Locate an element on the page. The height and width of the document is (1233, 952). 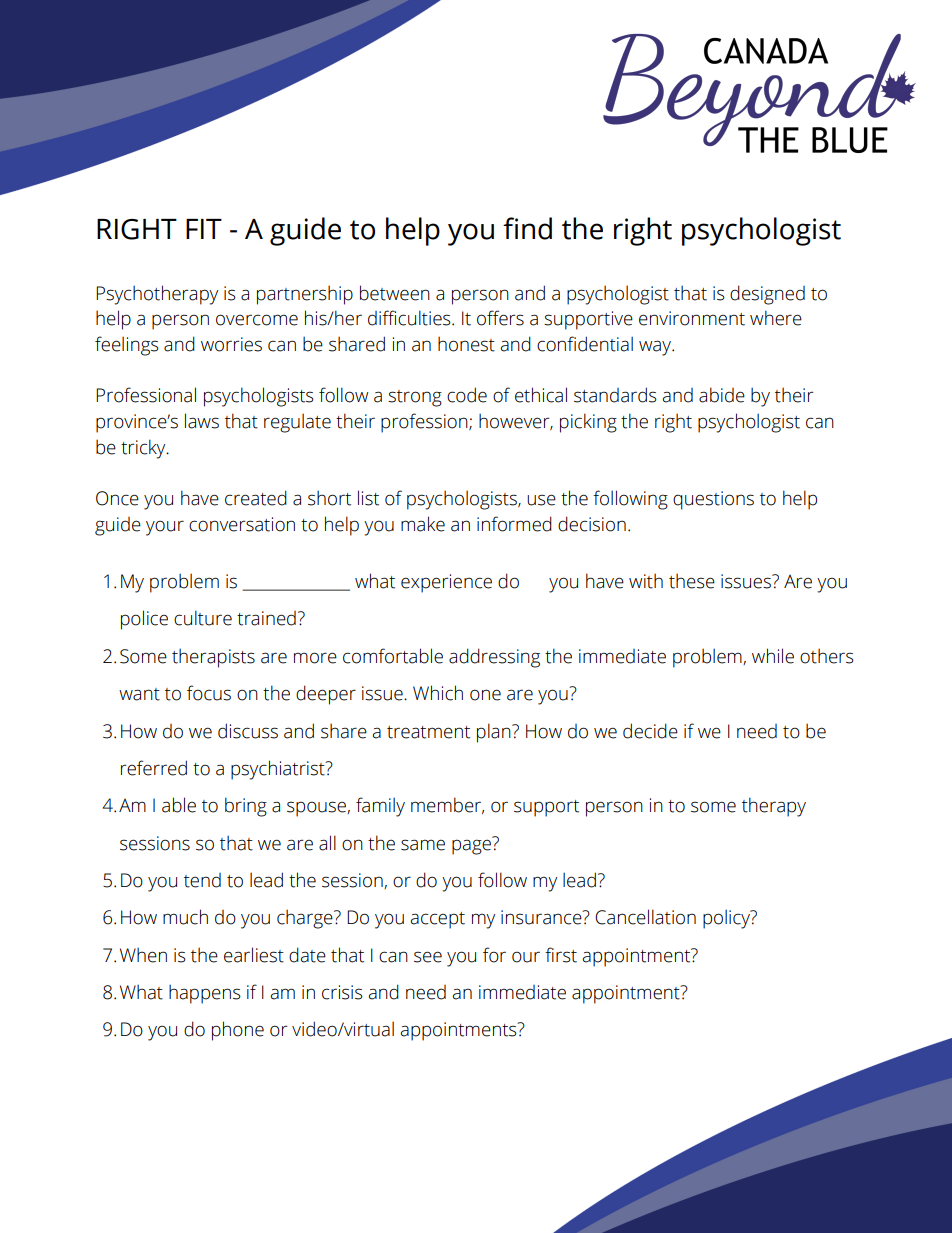
referred is located at coordinates (154, 768).
